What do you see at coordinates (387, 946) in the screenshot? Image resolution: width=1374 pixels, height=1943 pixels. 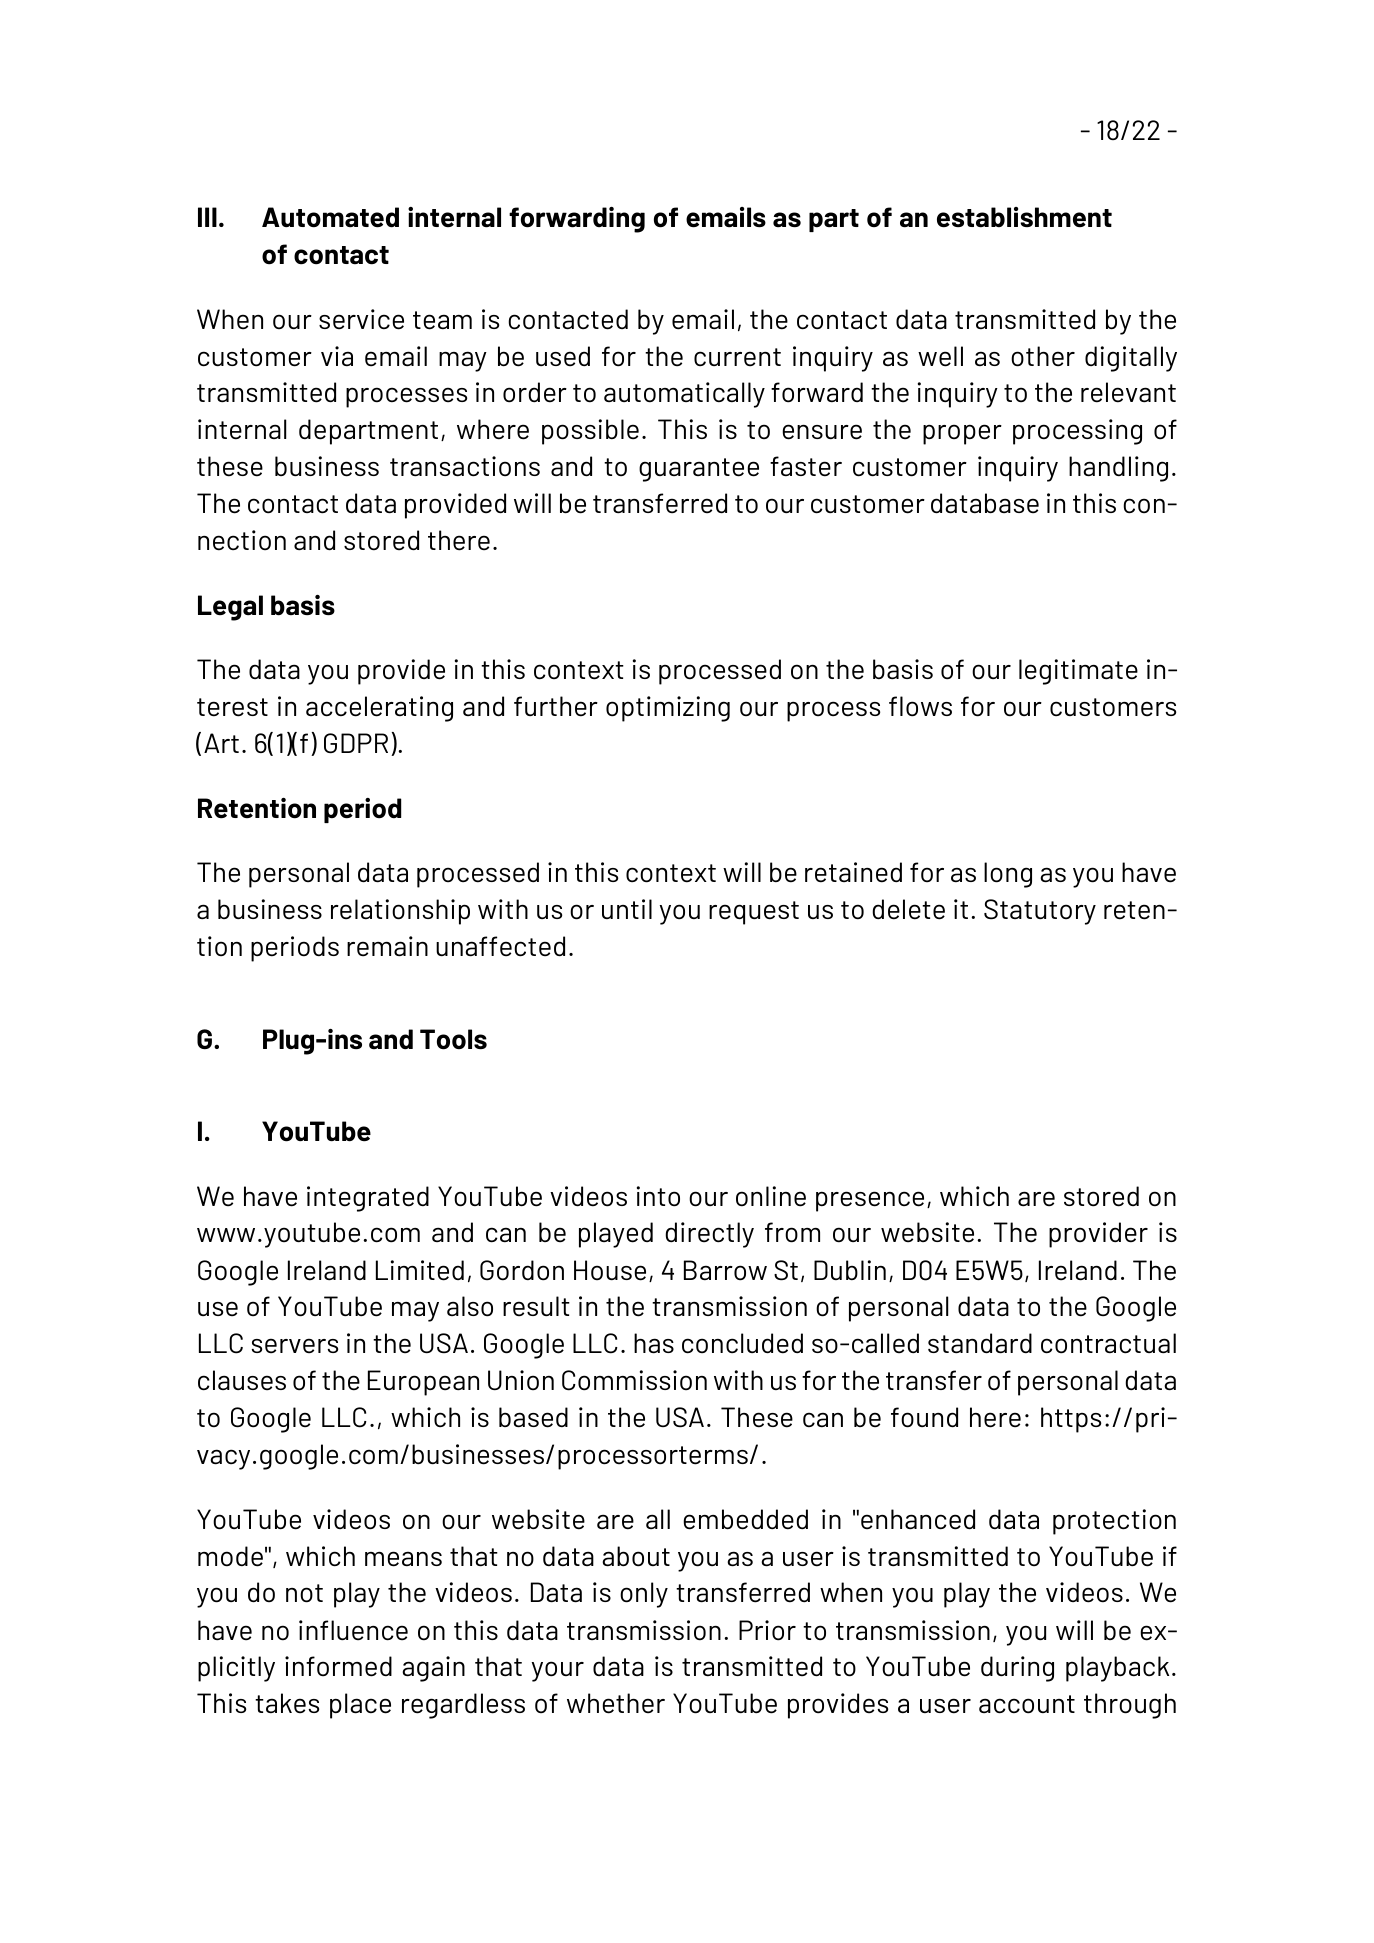 I see `remain` at bounding box center [387, 946].
